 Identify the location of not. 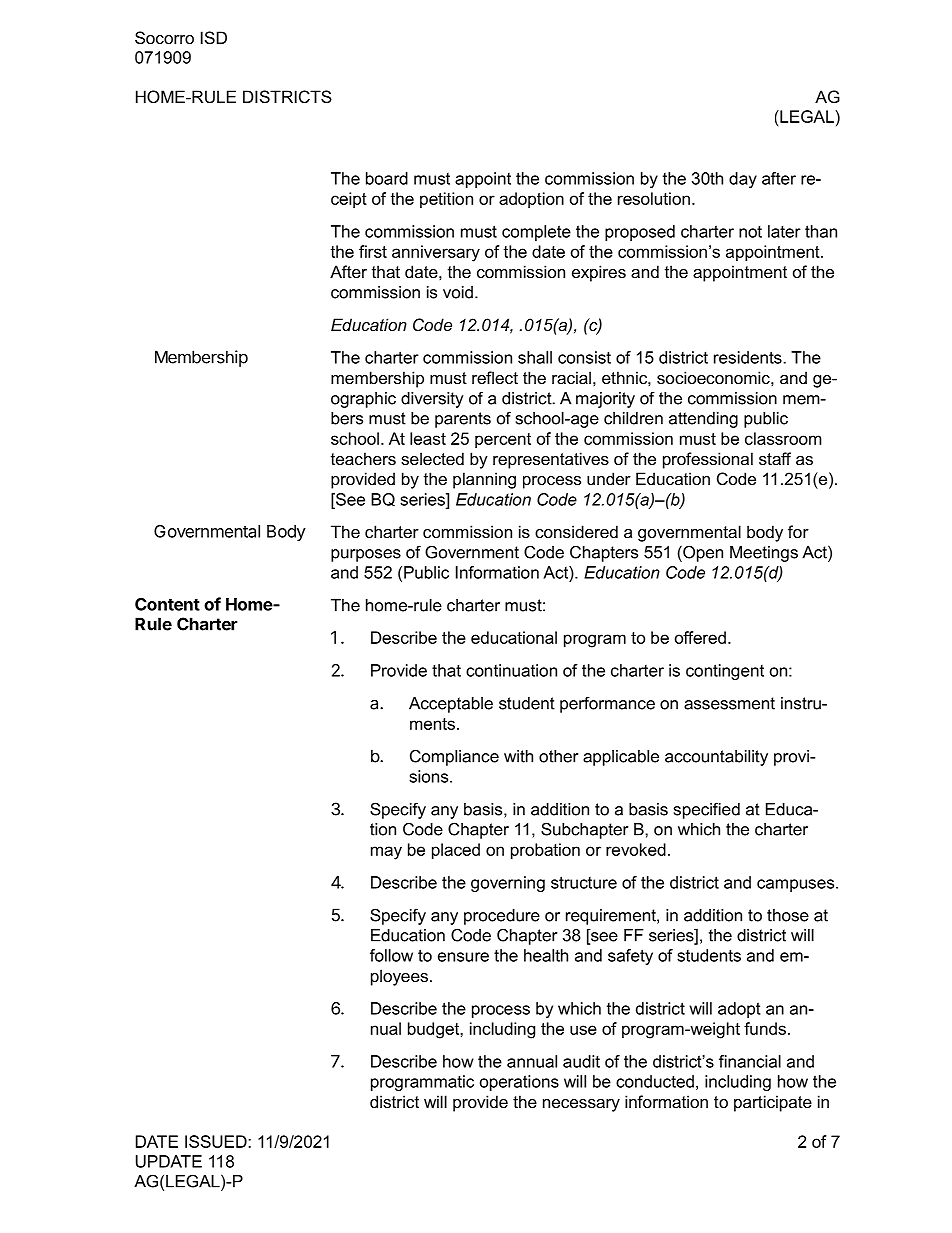
(750, 232).
